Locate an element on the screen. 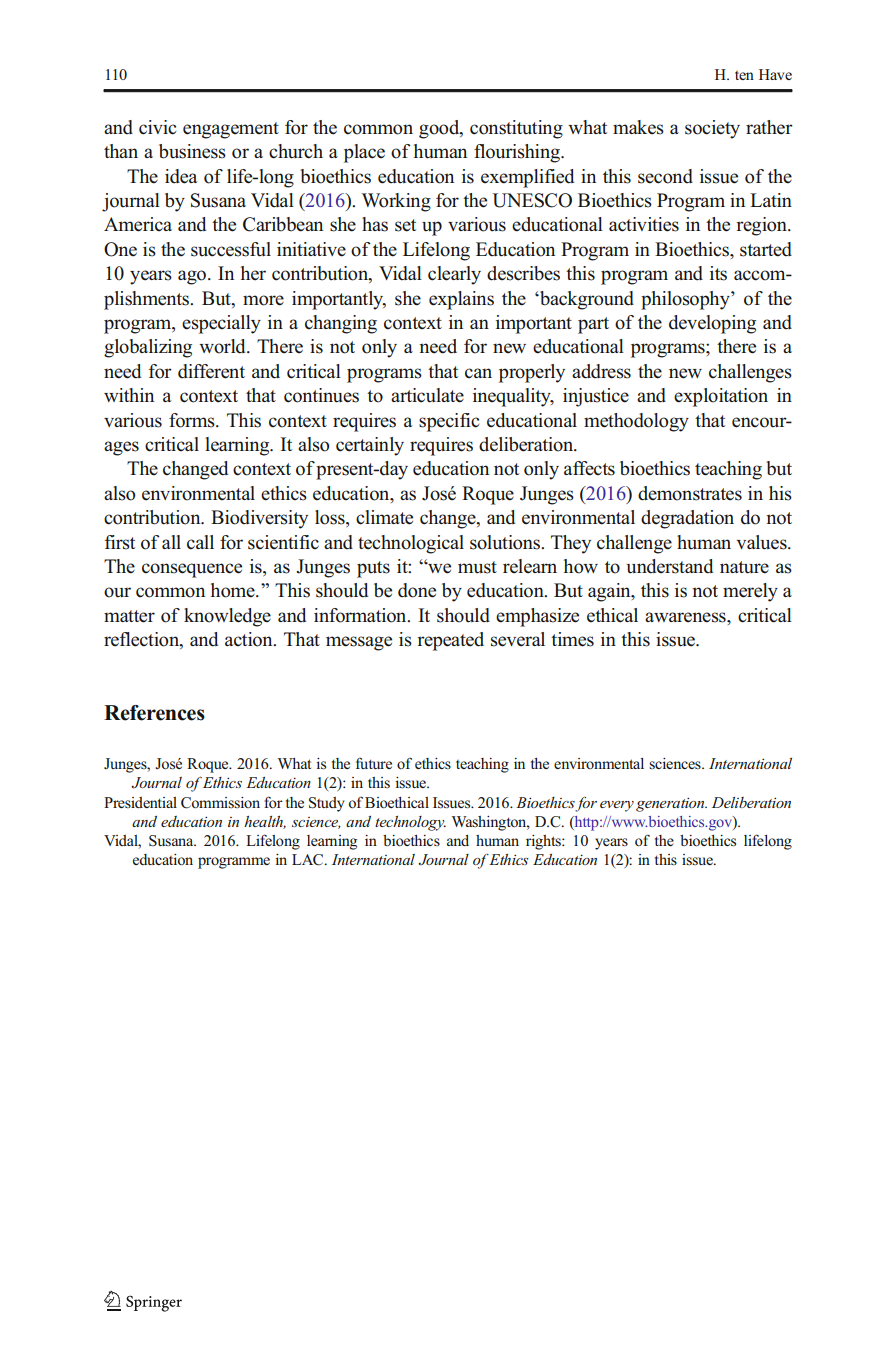 The width and height of the screenshot is (896, 1359). understand is located at coordinates (669, 566).
